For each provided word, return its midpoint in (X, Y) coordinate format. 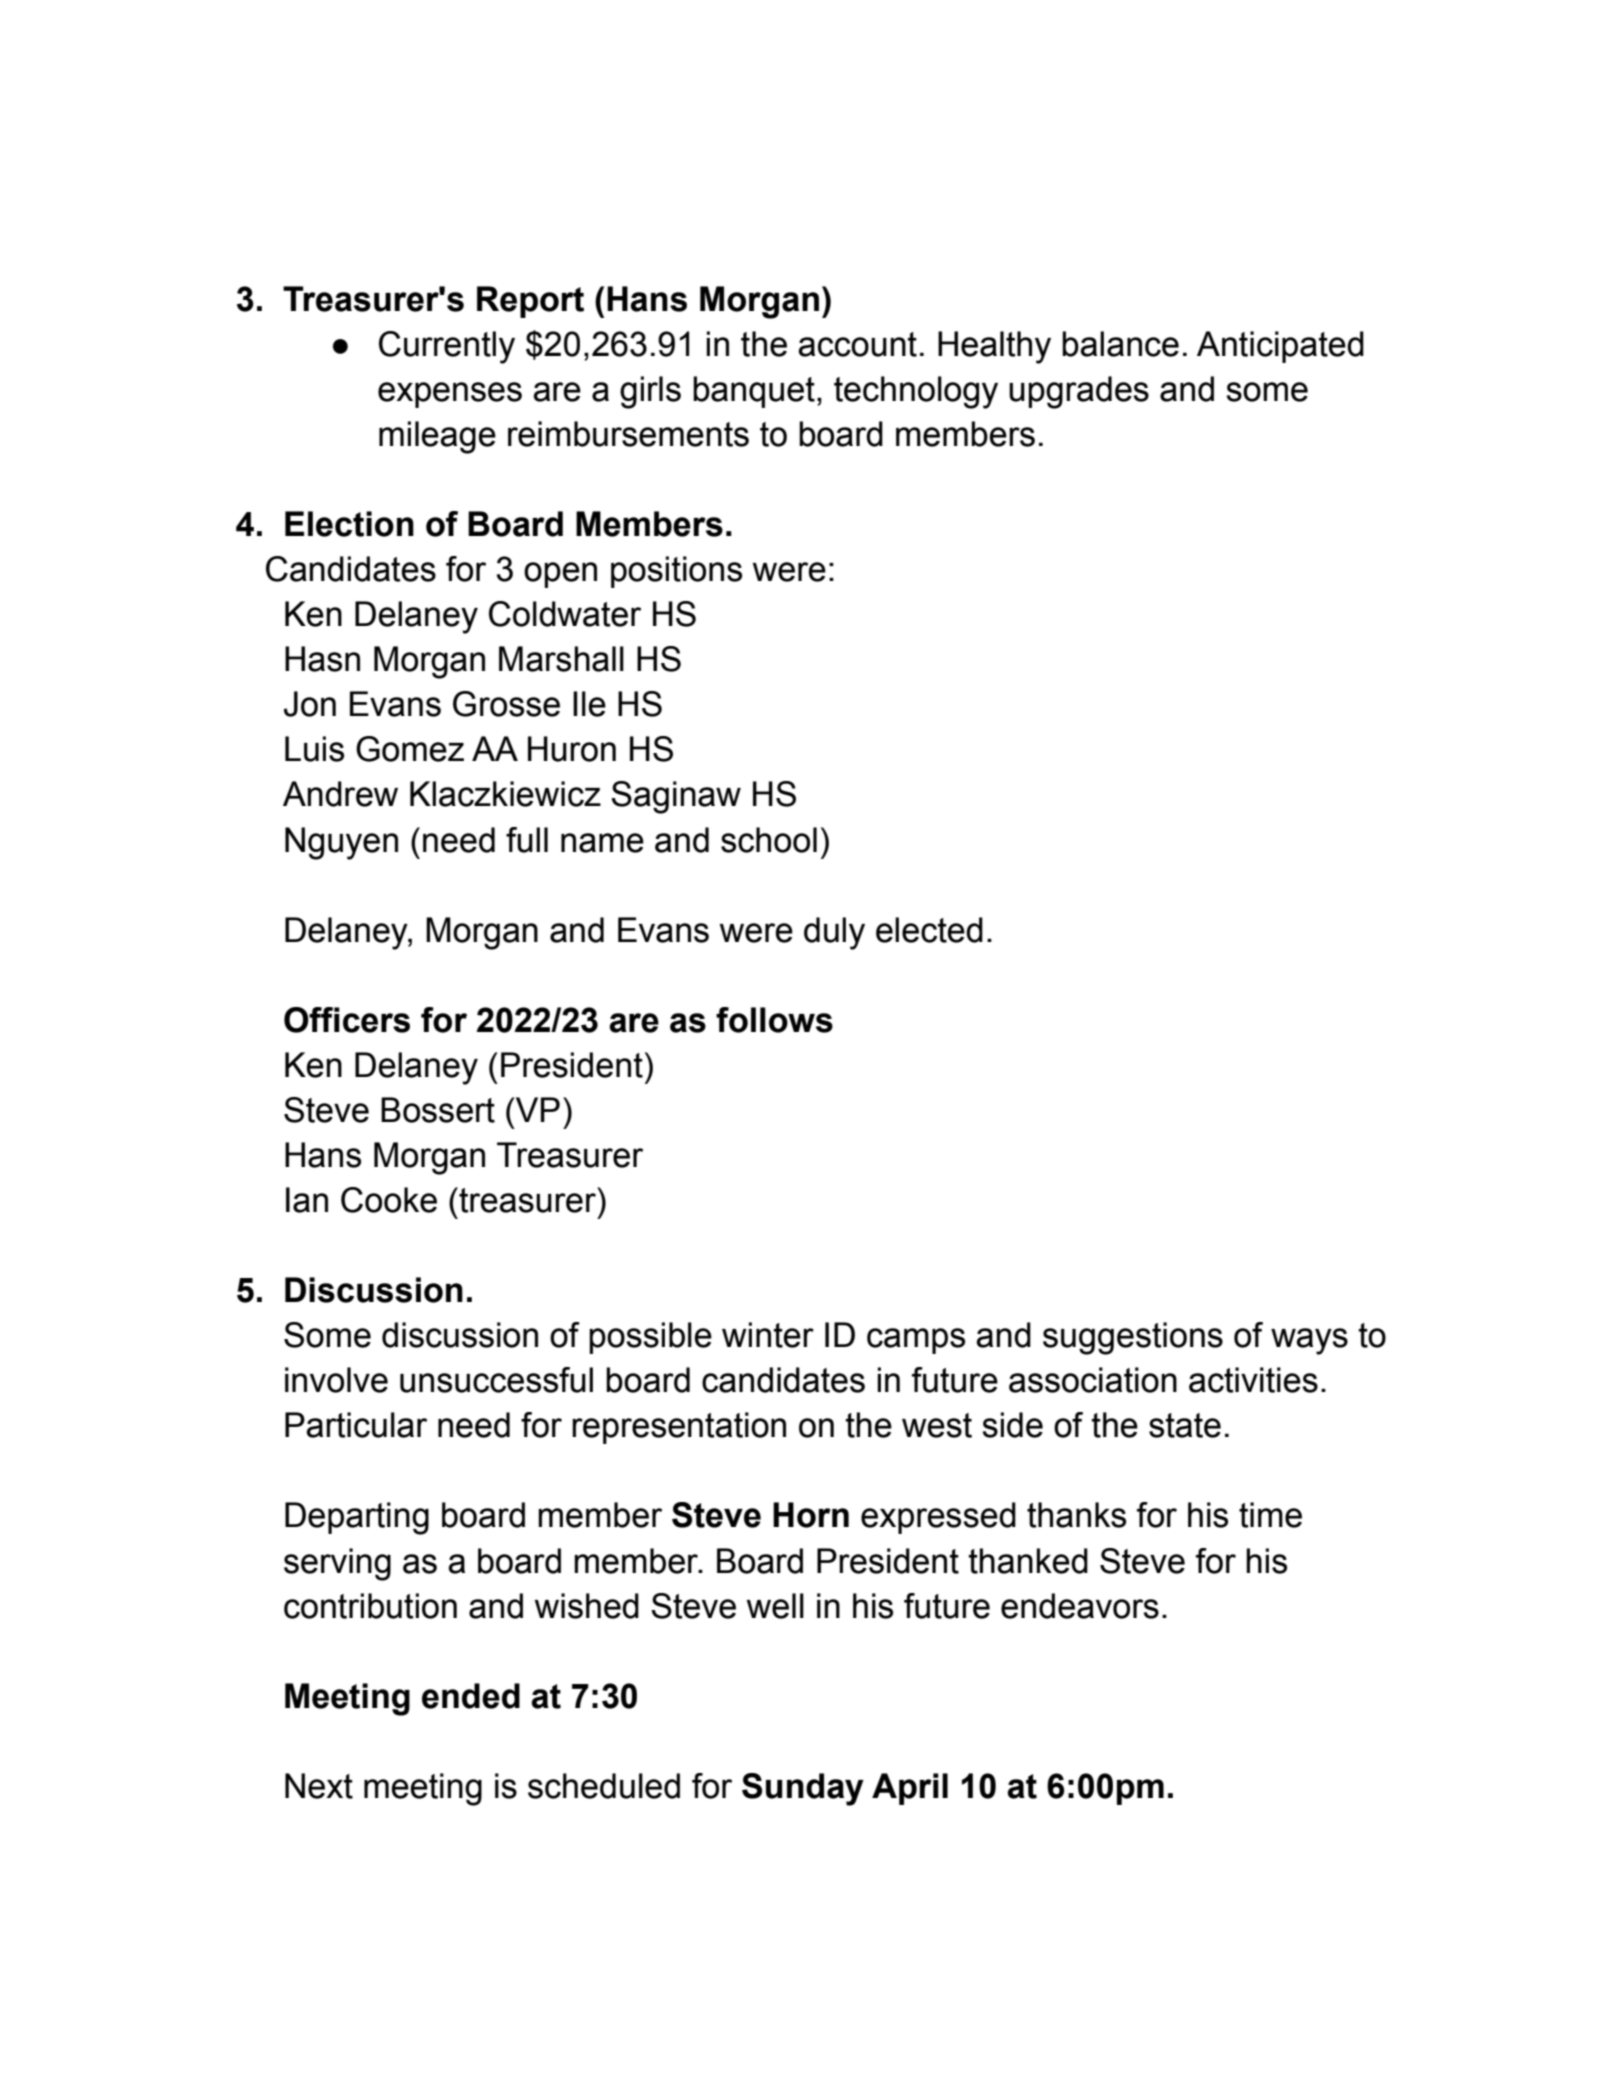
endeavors (1080, 1606)
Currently (447, 347)
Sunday (803, 1789)
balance (1120, 344)
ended (471, 1696)
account (857, 344)
